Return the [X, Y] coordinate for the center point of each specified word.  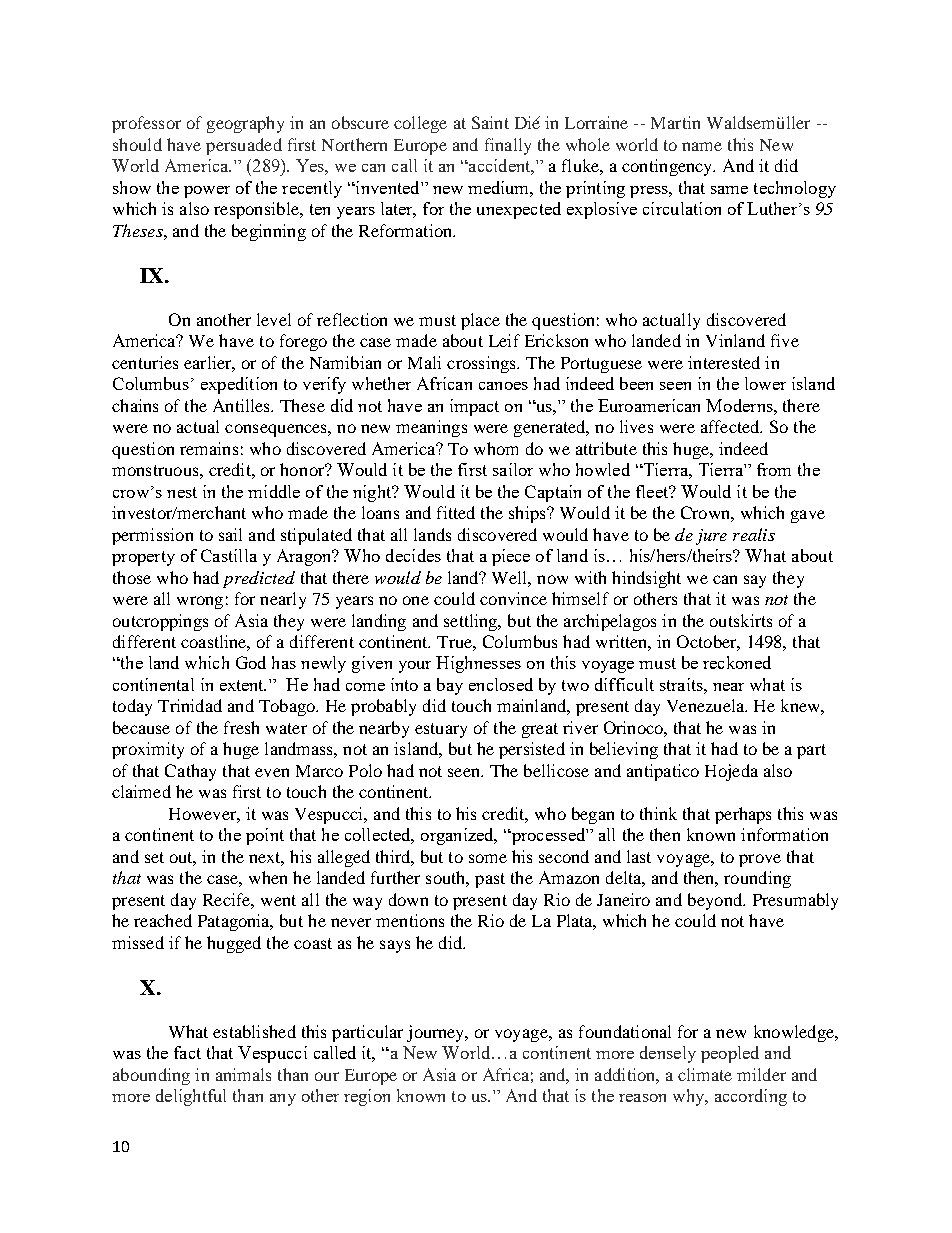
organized [459, 836]
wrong [200, 602]
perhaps [743, 815]
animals [243, 1074]
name [702, 146]
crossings [482, 364]
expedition [239, 385]
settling [472, 622]
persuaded [244, 146]
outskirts [741, 620]
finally [508, 146]
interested [724, 362]
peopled [730, 1054]
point [265, 836]
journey [437, 1033]
